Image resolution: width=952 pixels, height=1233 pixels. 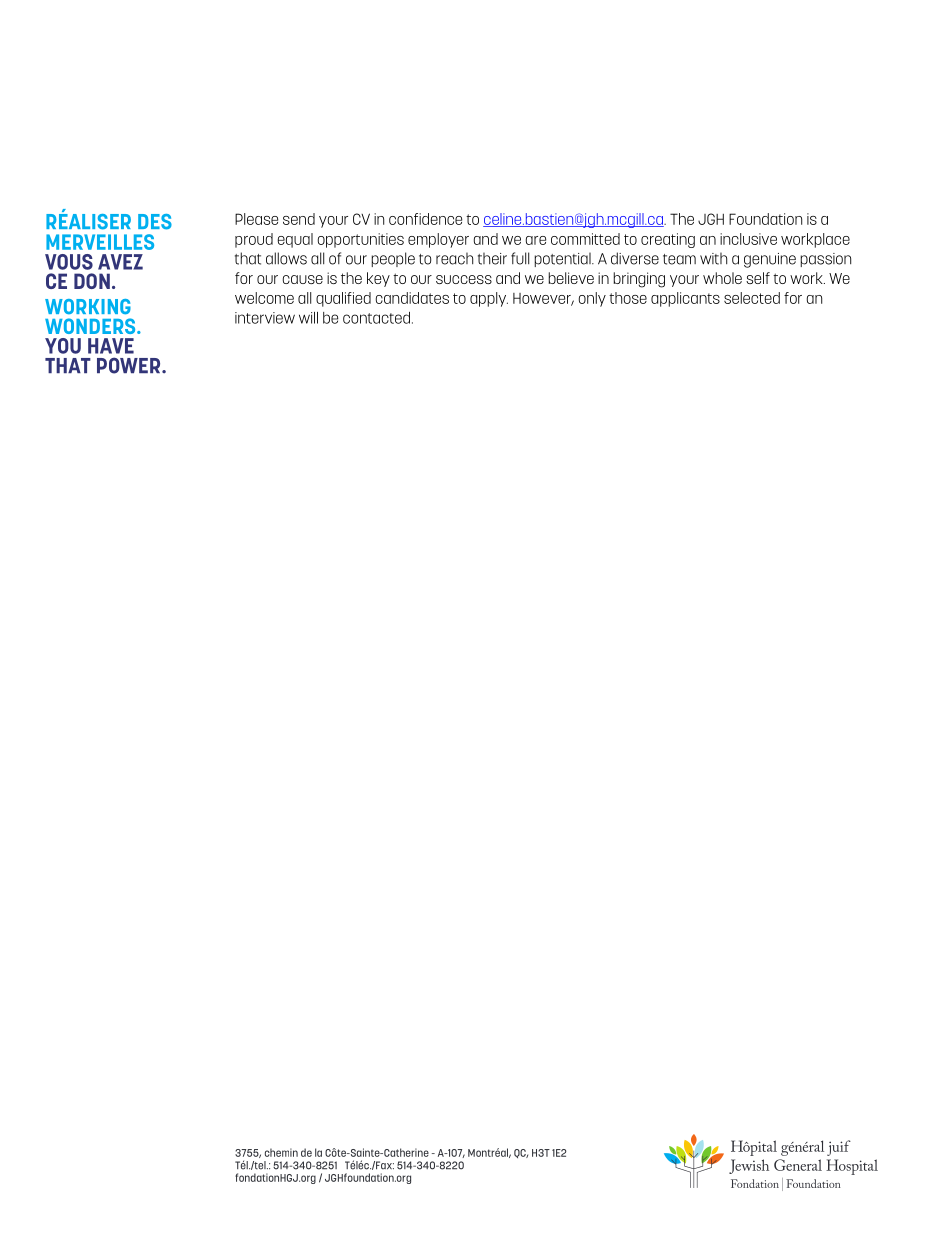 I want to click on employer, so click(x=438, y=240).
